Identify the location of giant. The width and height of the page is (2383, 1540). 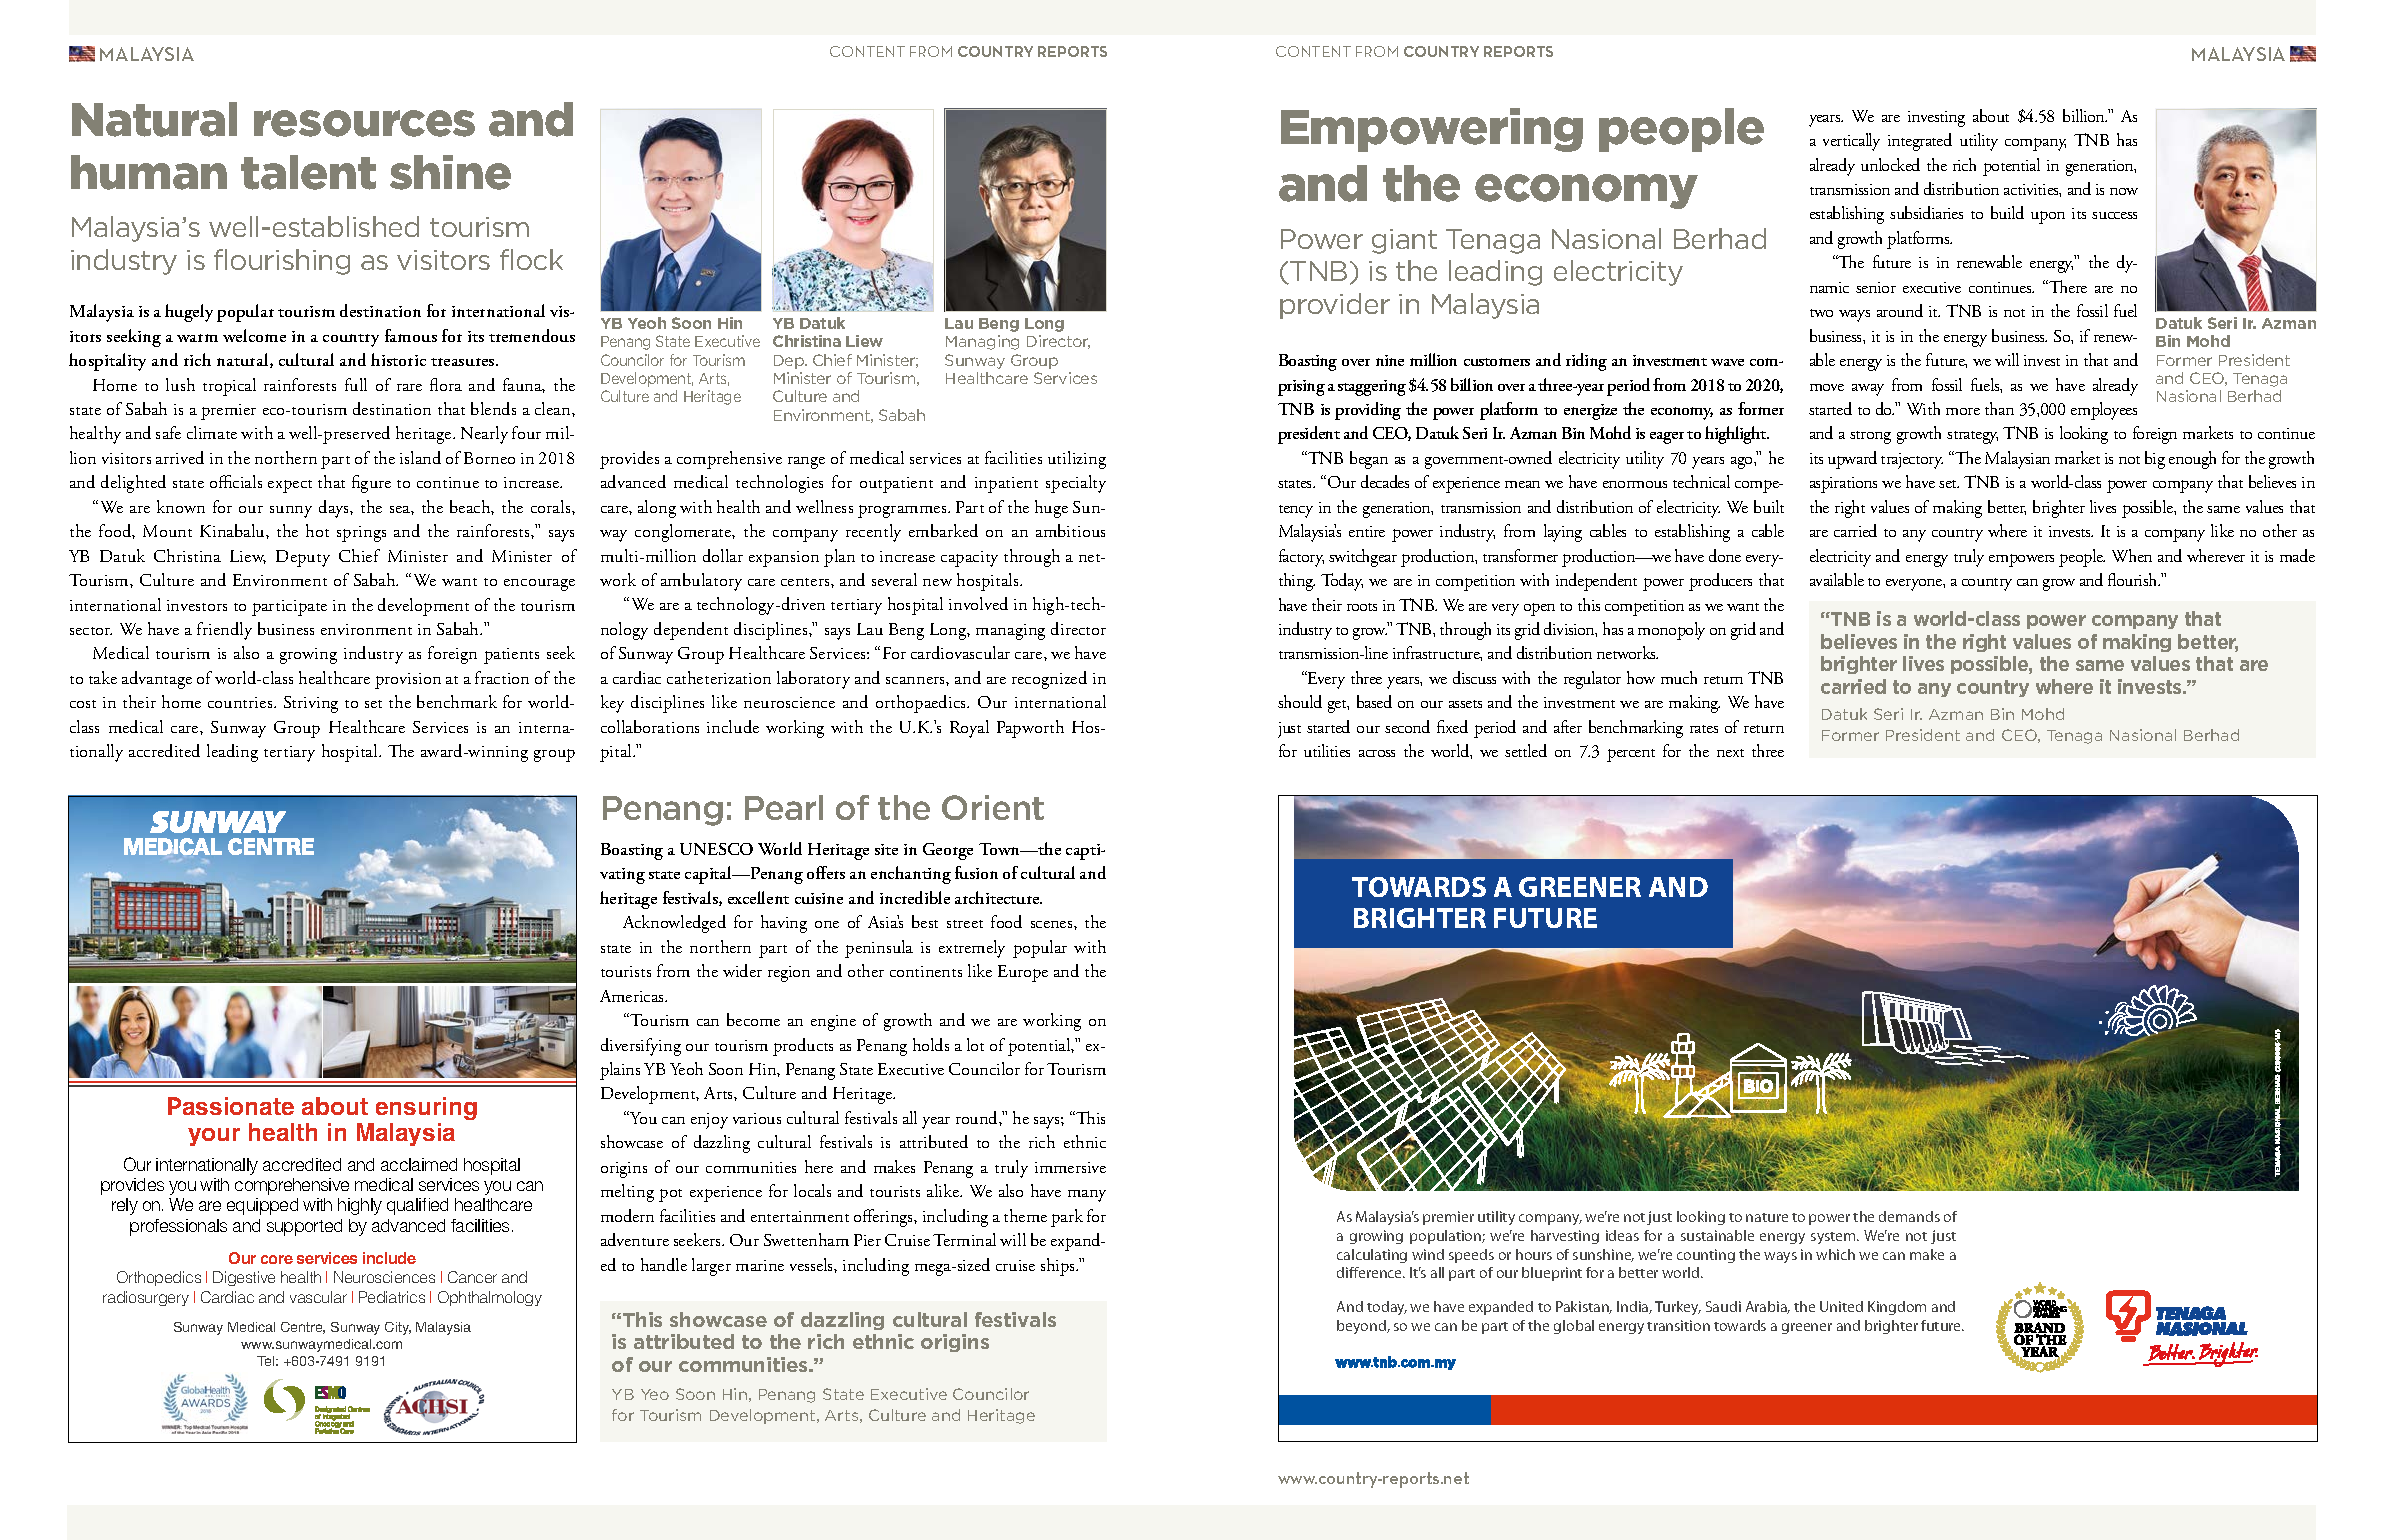
(1404, 241).
